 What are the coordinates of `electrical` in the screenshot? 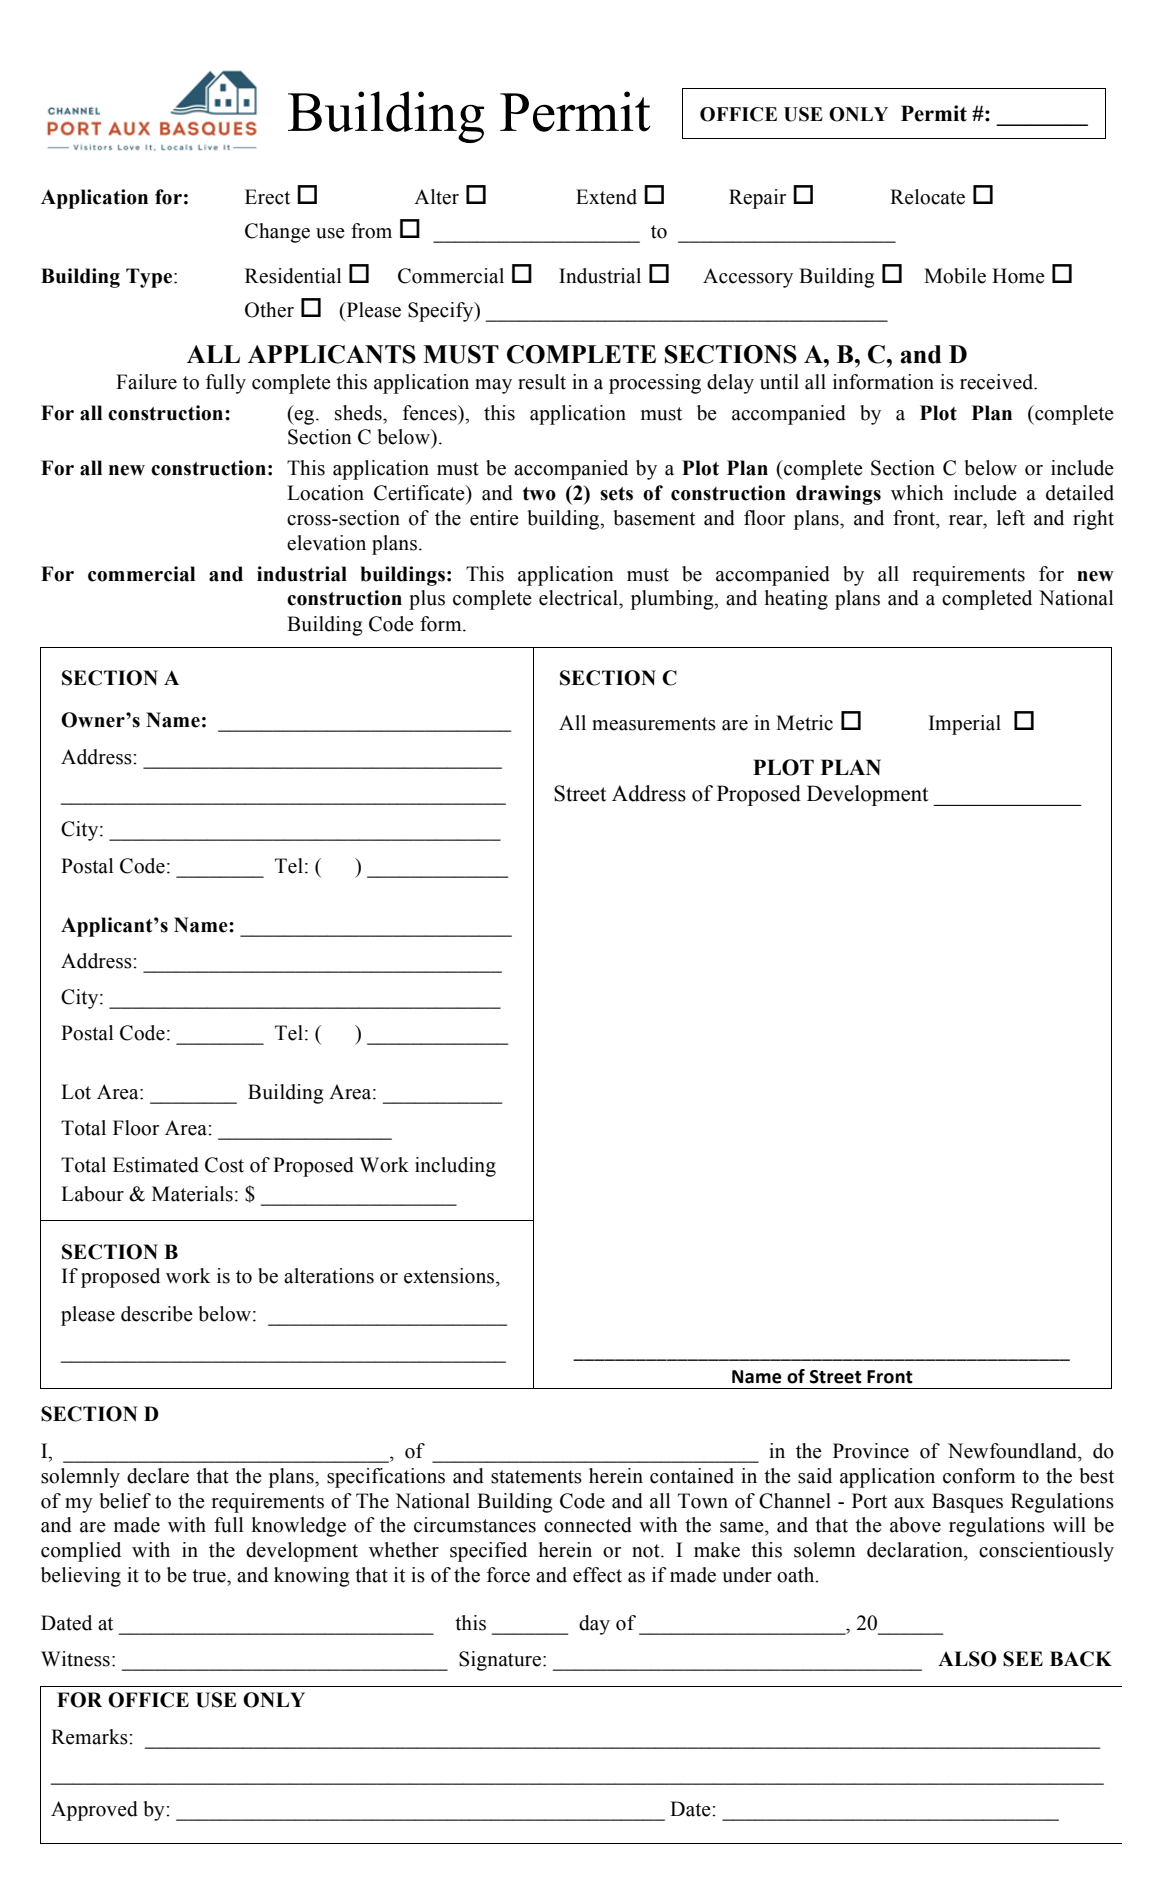 It's located at (579, 598).
